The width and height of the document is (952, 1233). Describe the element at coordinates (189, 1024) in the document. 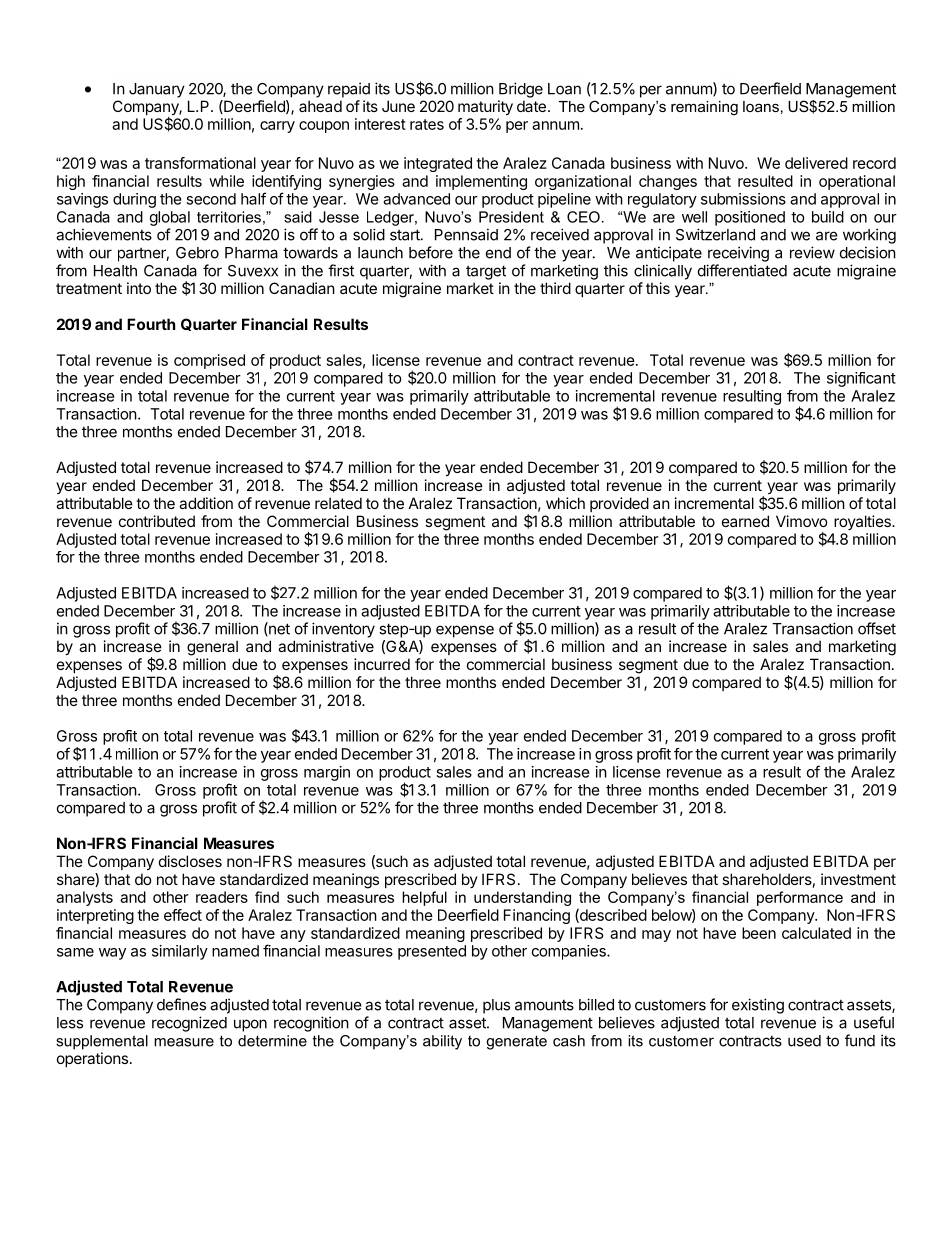

I see `recognized` at that location.
